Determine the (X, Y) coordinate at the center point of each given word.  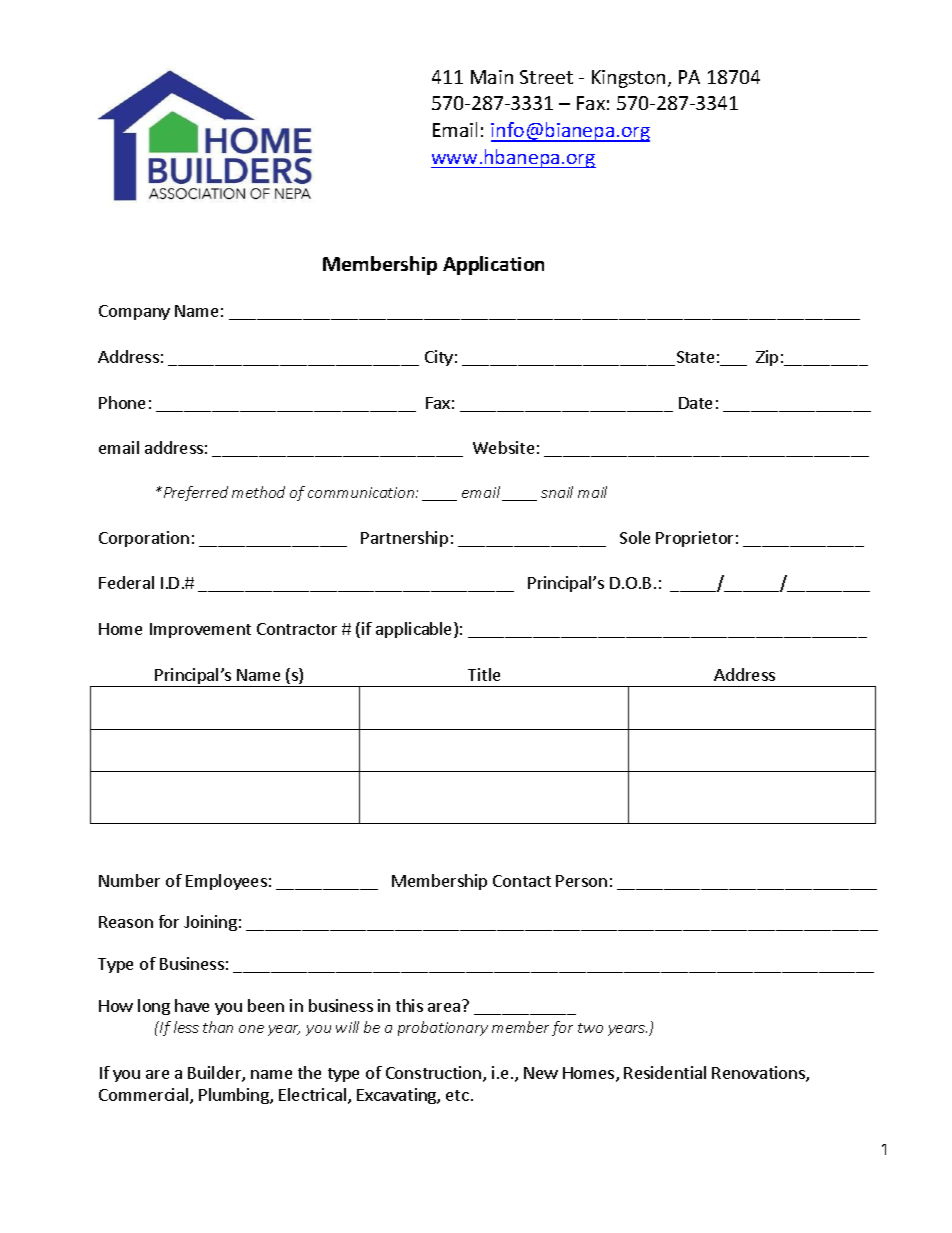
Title (484, 674)
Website (503, 447)
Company (134, 312)
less (186, 1027)
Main (492, 77)
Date (695, 403)
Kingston (628, 79)
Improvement (200, 630)
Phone (122, 402)
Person (581, 881)
